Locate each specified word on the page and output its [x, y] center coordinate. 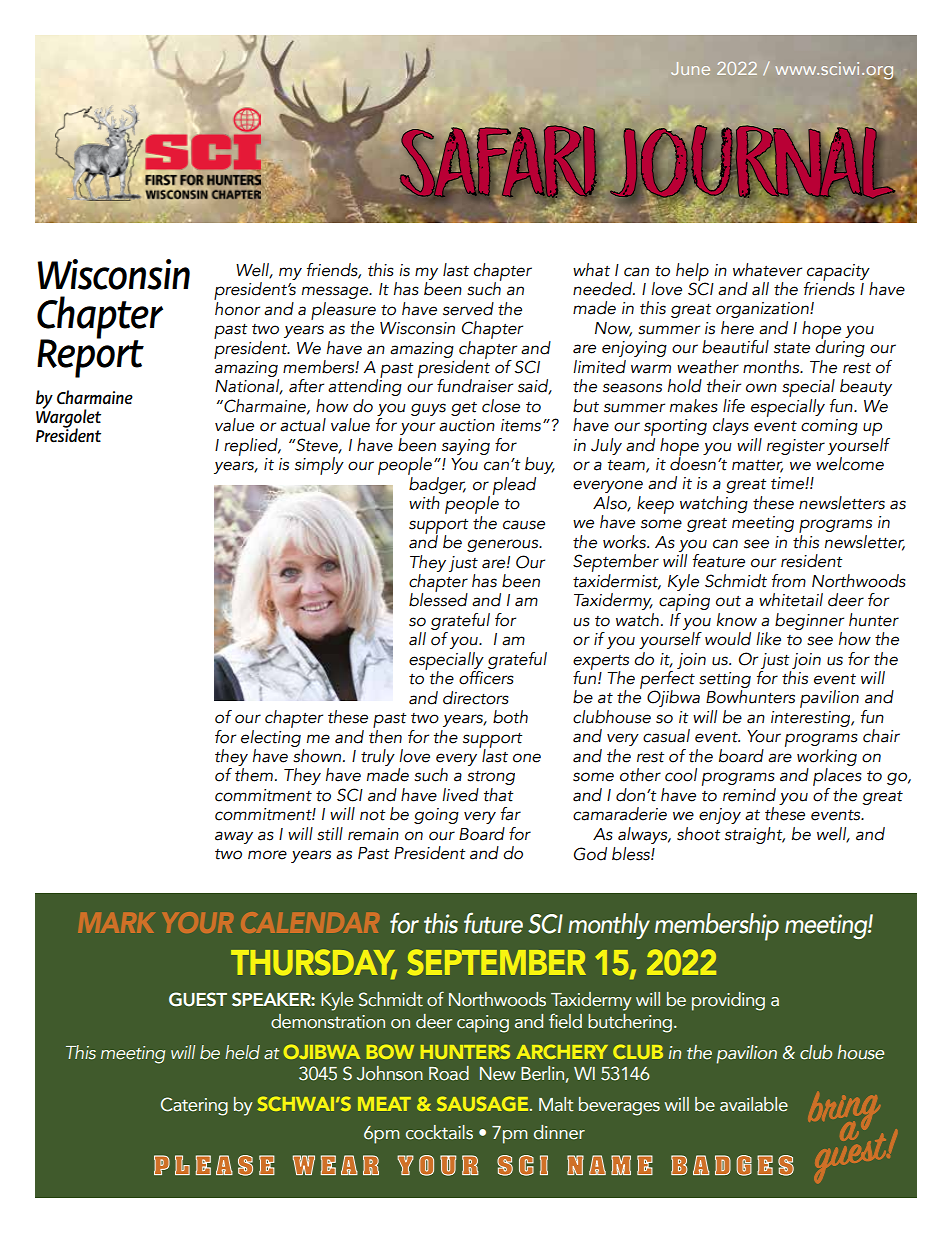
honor [237, 307]
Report [90, 357]
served [468, 309]
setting [725, 681]
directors [476, 698]
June [690, 68]
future [493, 923]
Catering [194, 1106]
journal [753, 162]
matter [757, 466]
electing [271, 737]
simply [319, 466]
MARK [116, 923]
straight [755, 835]
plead [514, 486]
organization [763, 310]
